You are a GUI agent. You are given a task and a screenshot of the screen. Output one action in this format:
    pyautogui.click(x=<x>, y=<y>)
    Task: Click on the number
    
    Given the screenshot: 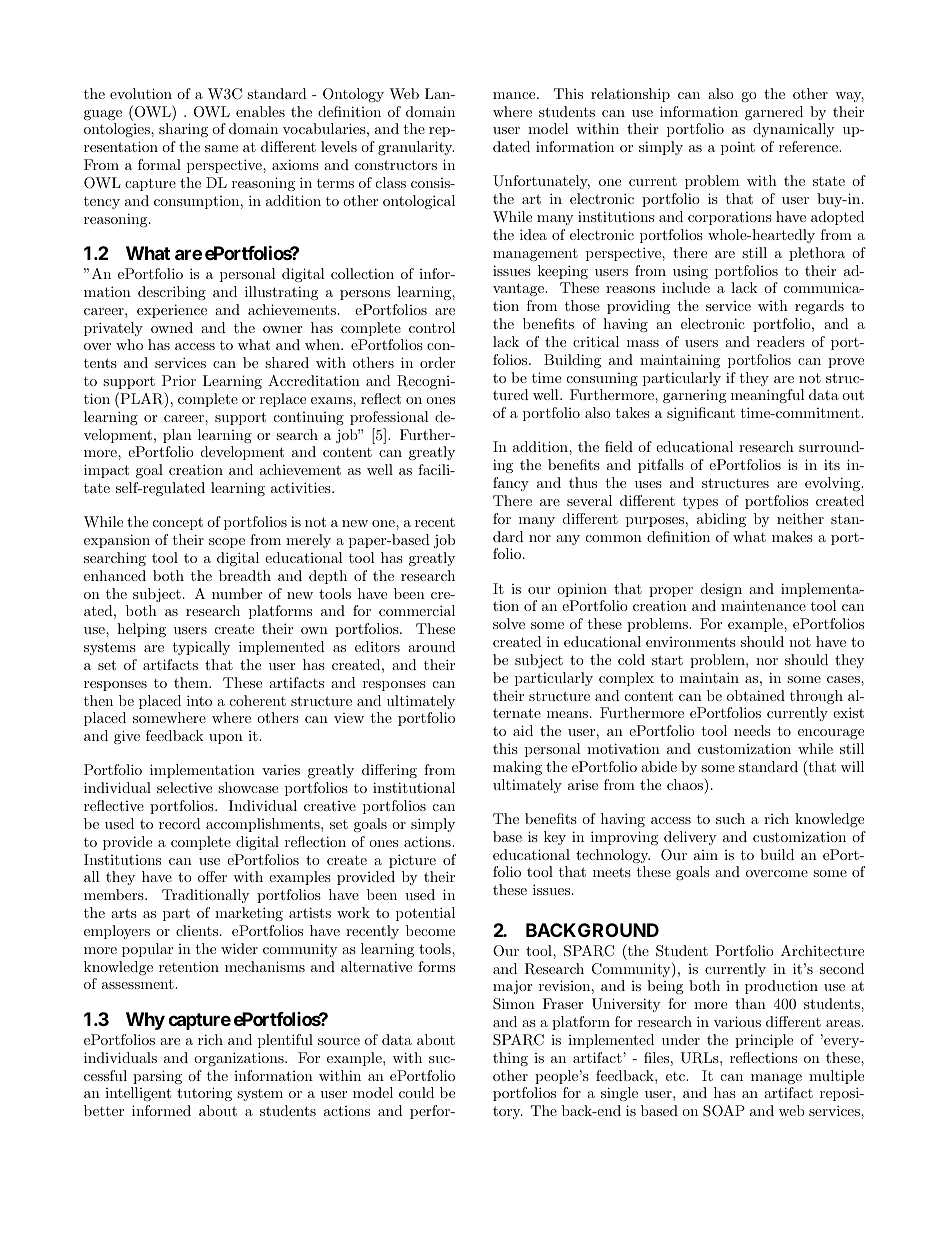 What is the action you would take?
    pyautogui.click(x=237, y=593)
